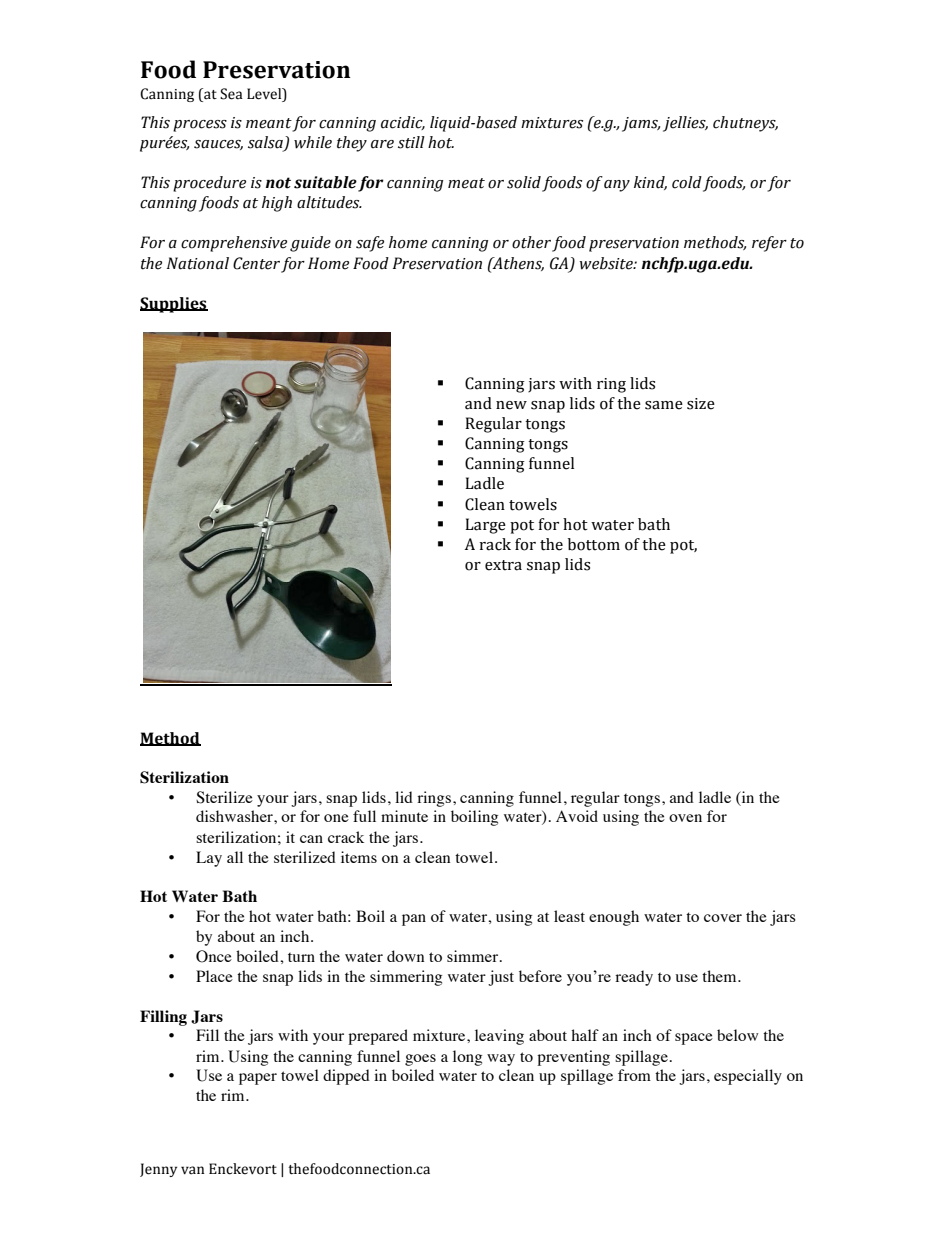 This document has width=952, height=1233. I want to click on enough, so click(614, 918).
